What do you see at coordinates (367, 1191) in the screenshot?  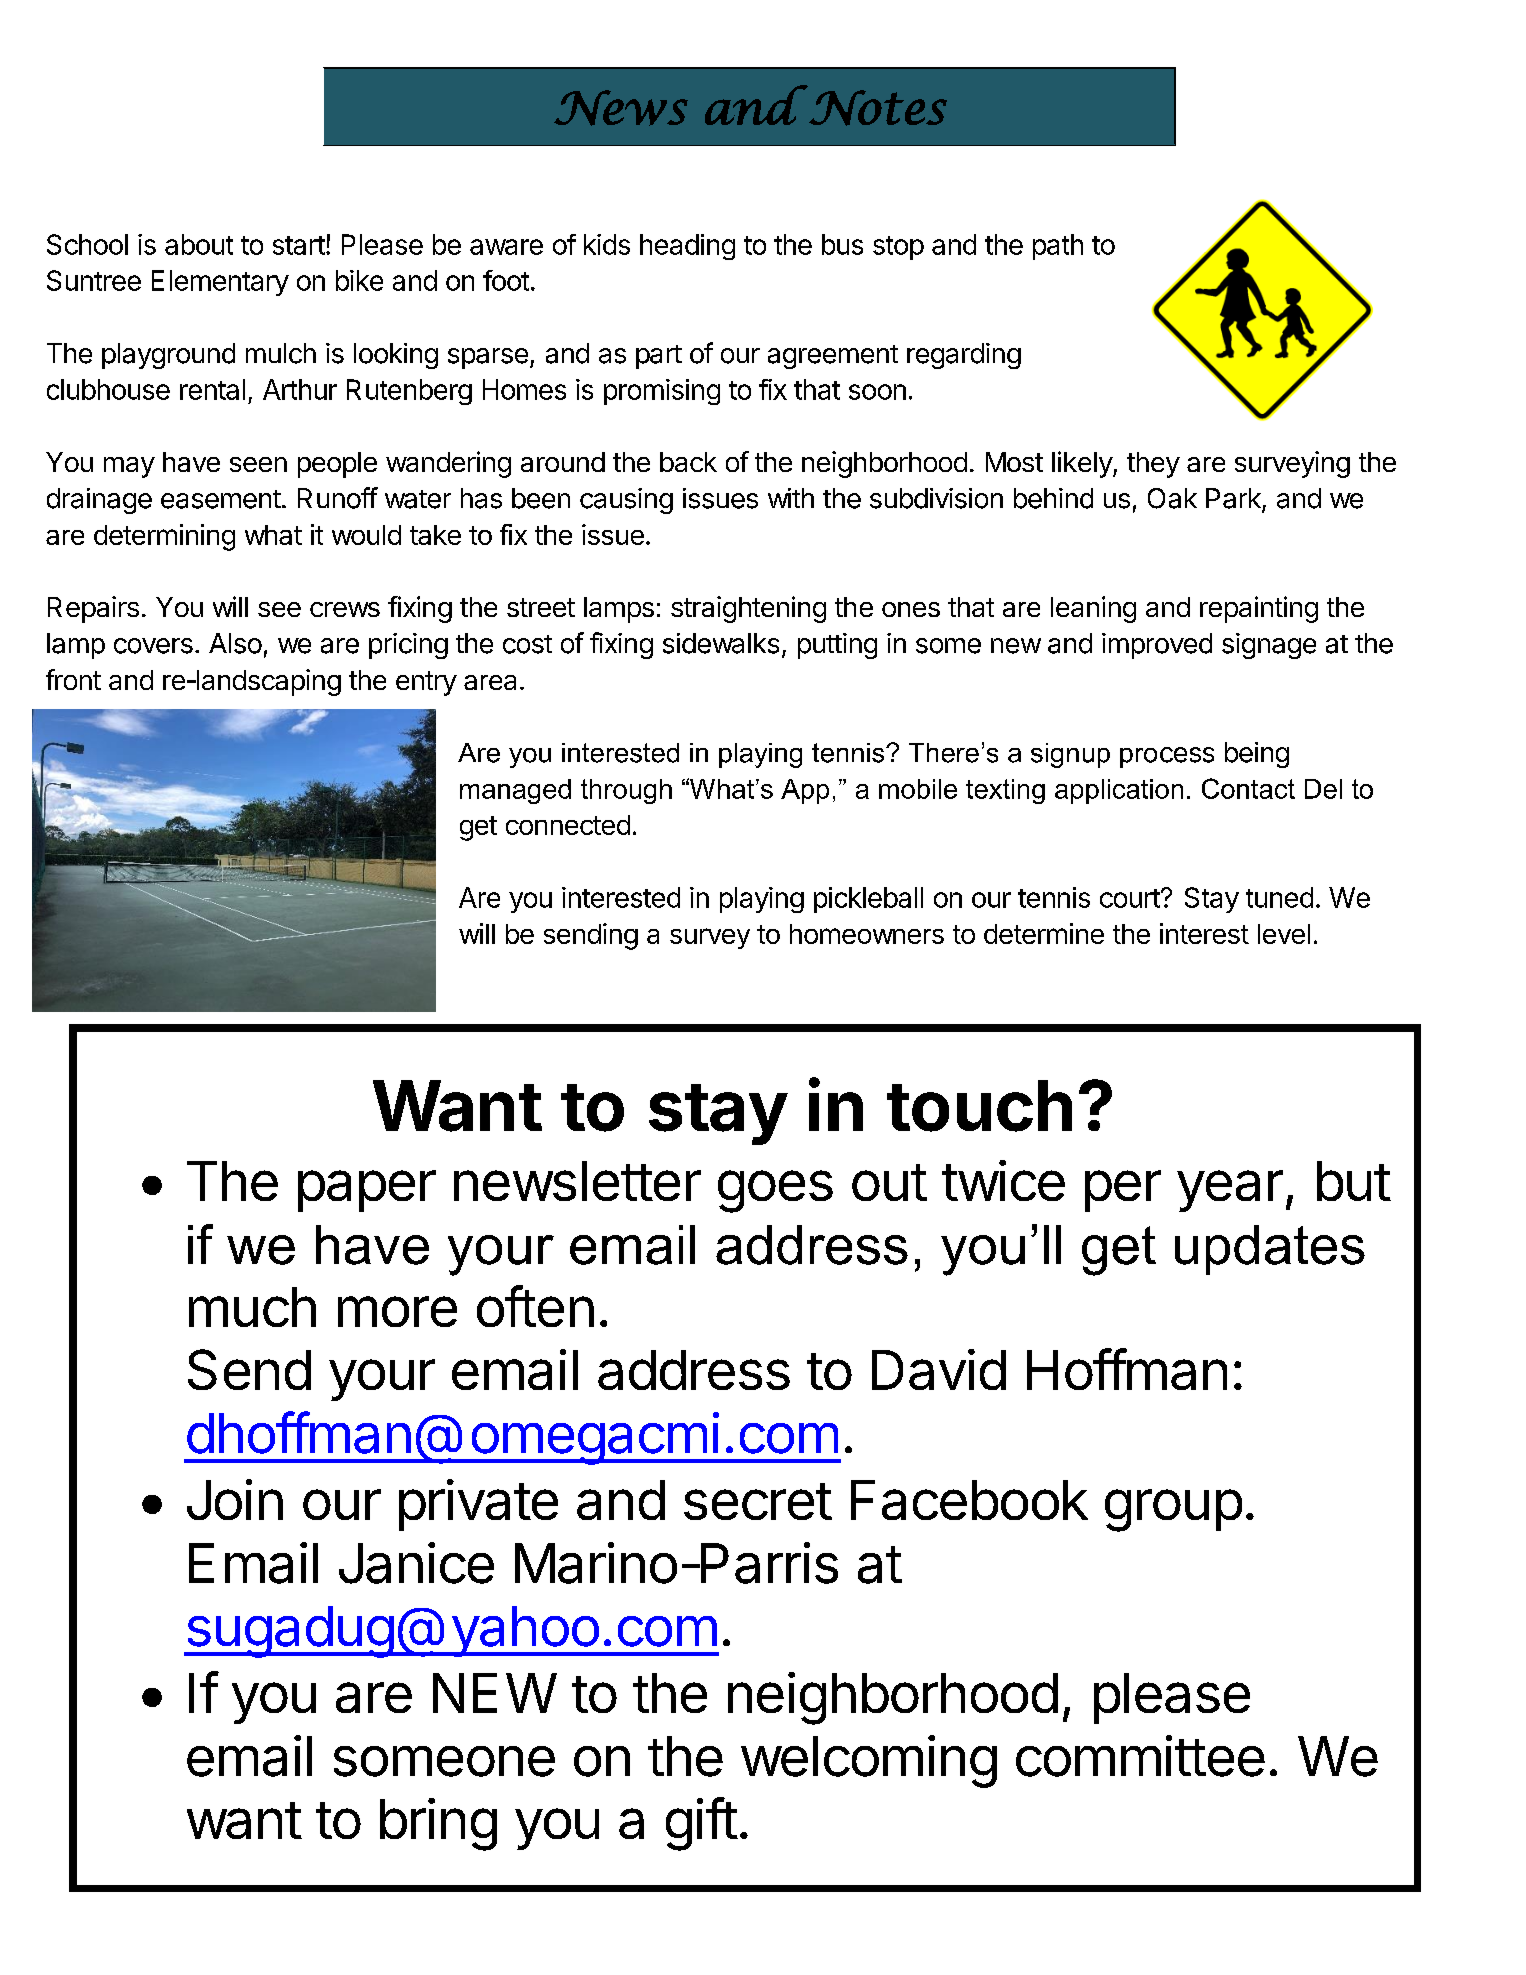 I see `paper` at bounding box center [367, 1191].
